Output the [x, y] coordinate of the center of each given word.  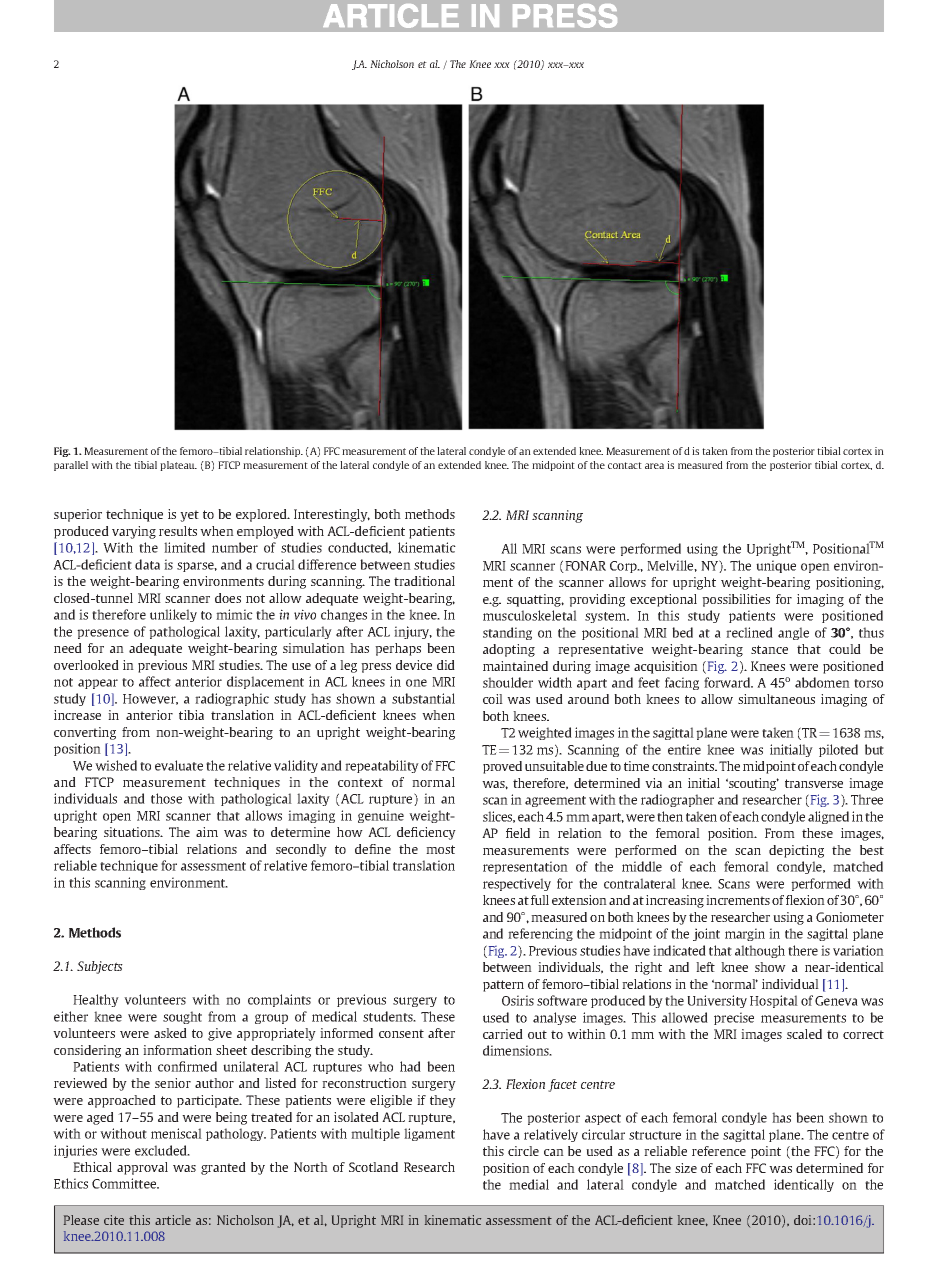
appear [98, 684]
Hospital [774, 1001]
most [440, 849]
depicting [796, 851]
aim [207, 832]
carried [503, 1034]
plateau [178, 466]
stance [769, 649]
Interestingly [332, 515]
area [654, 466]
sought [182, 1017]
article [173, 1220]
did [446, 665]
